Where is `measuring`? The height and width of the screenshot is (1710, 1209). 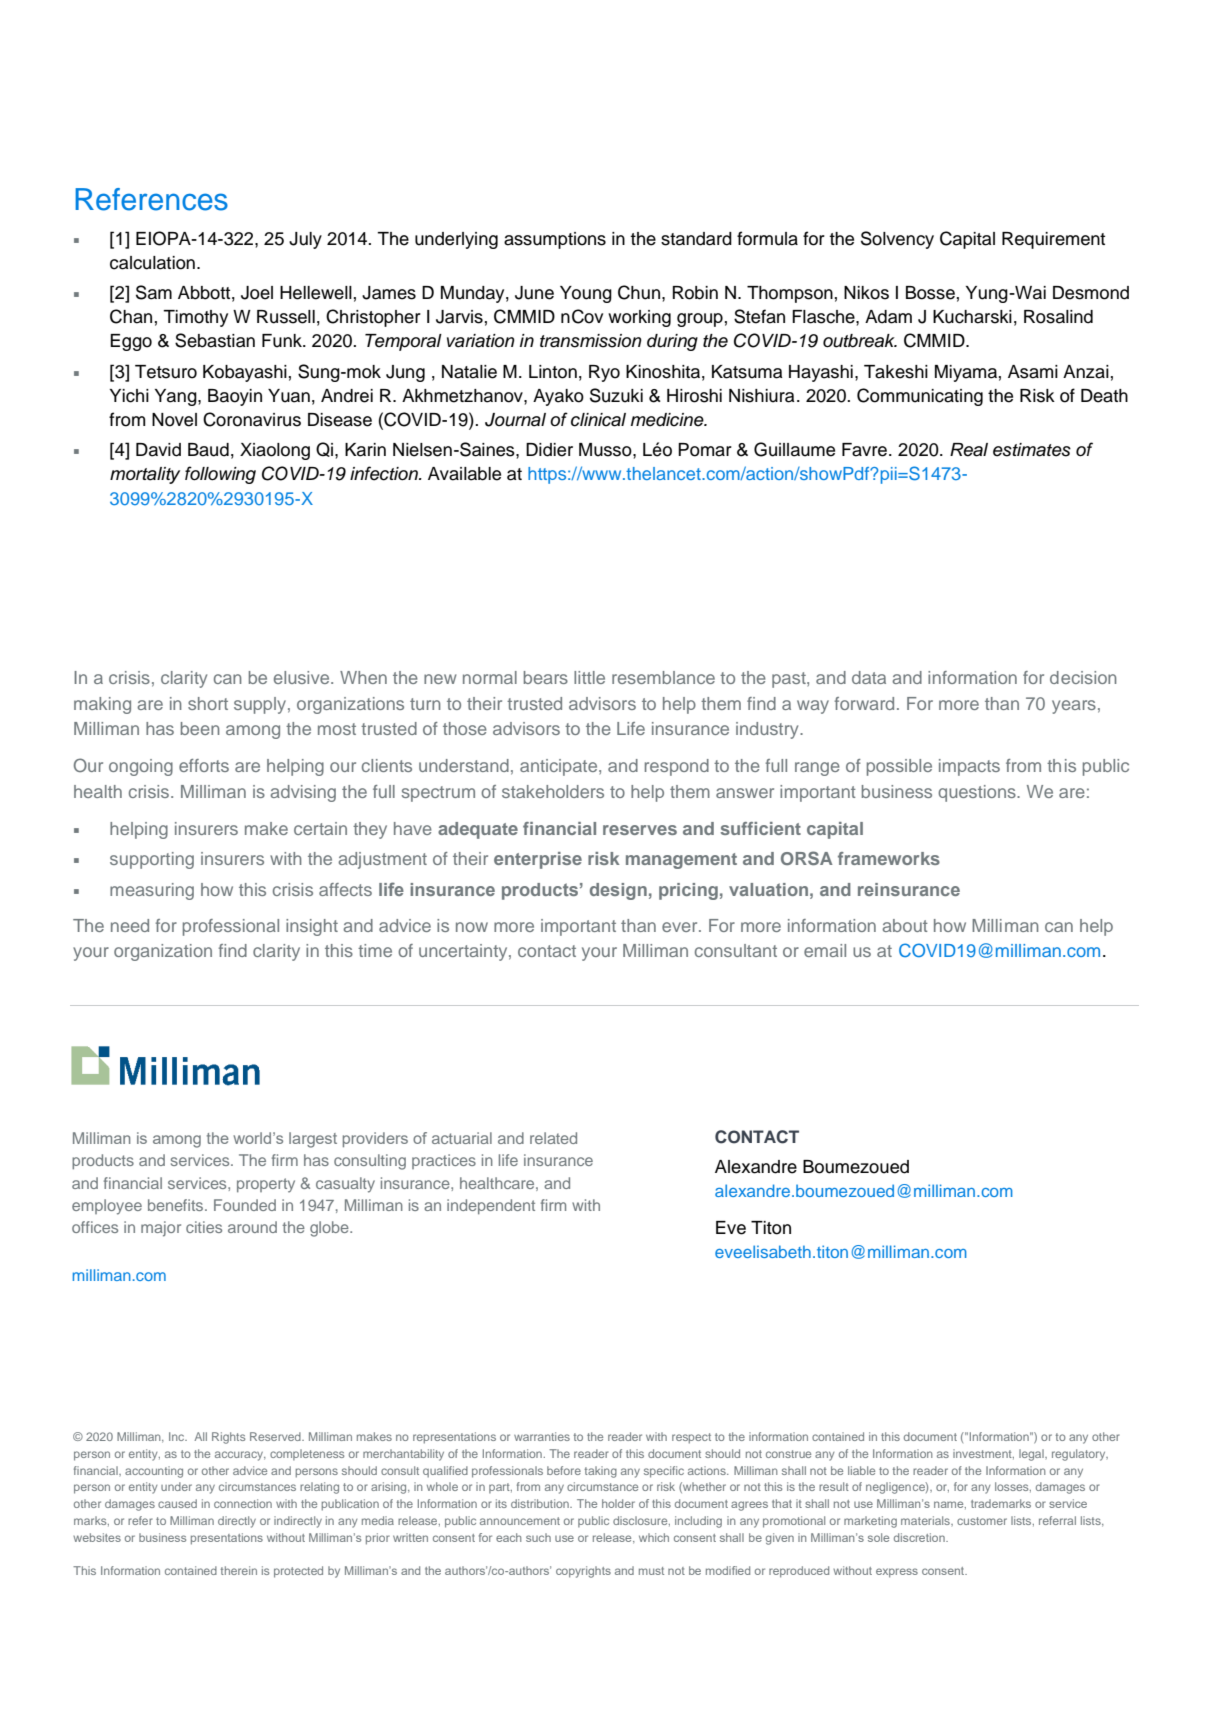
measuring is located at coordinates (152, 891).
